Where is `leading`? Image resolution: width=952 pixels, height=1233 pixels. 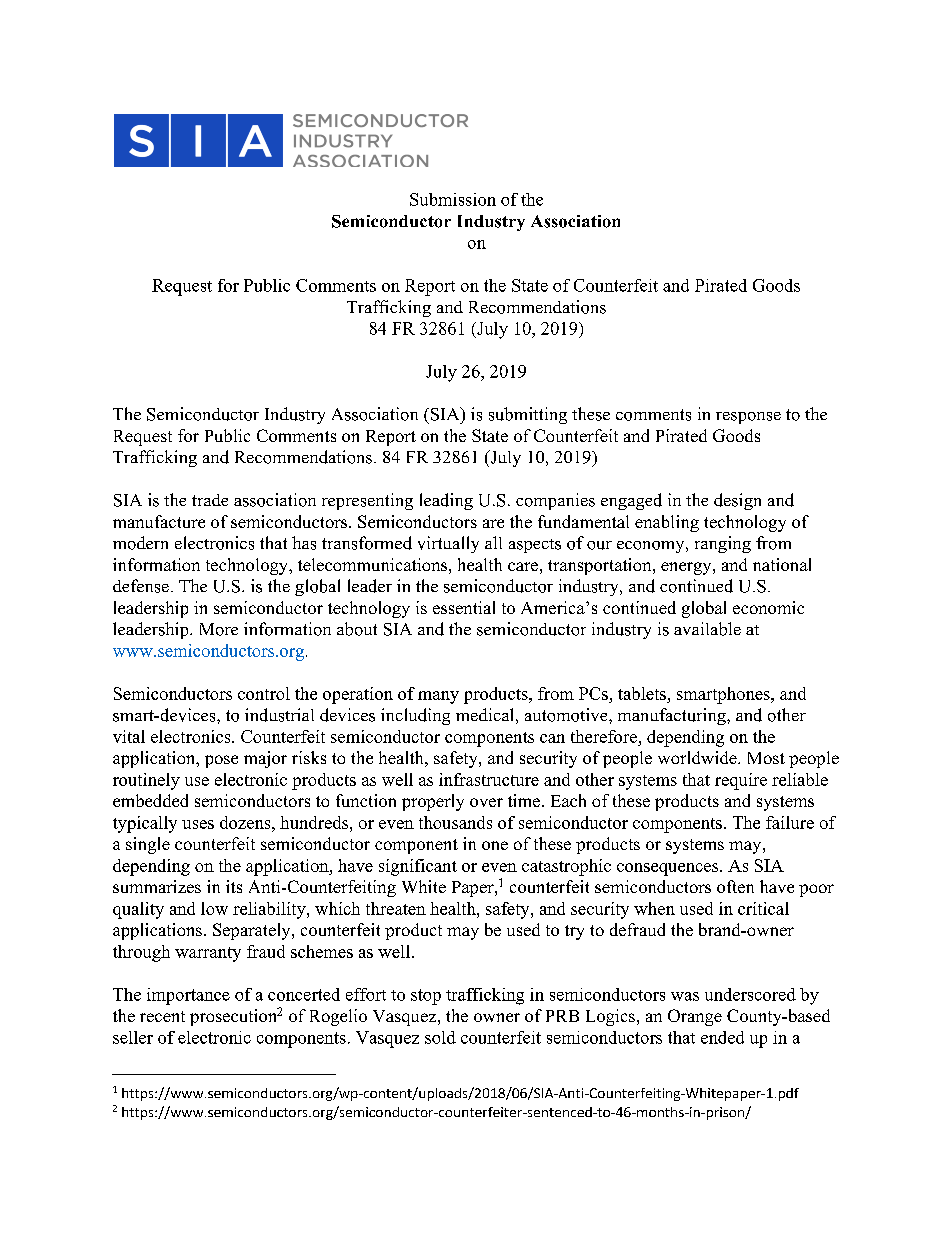 leading is located at coordinates (446, 501).
